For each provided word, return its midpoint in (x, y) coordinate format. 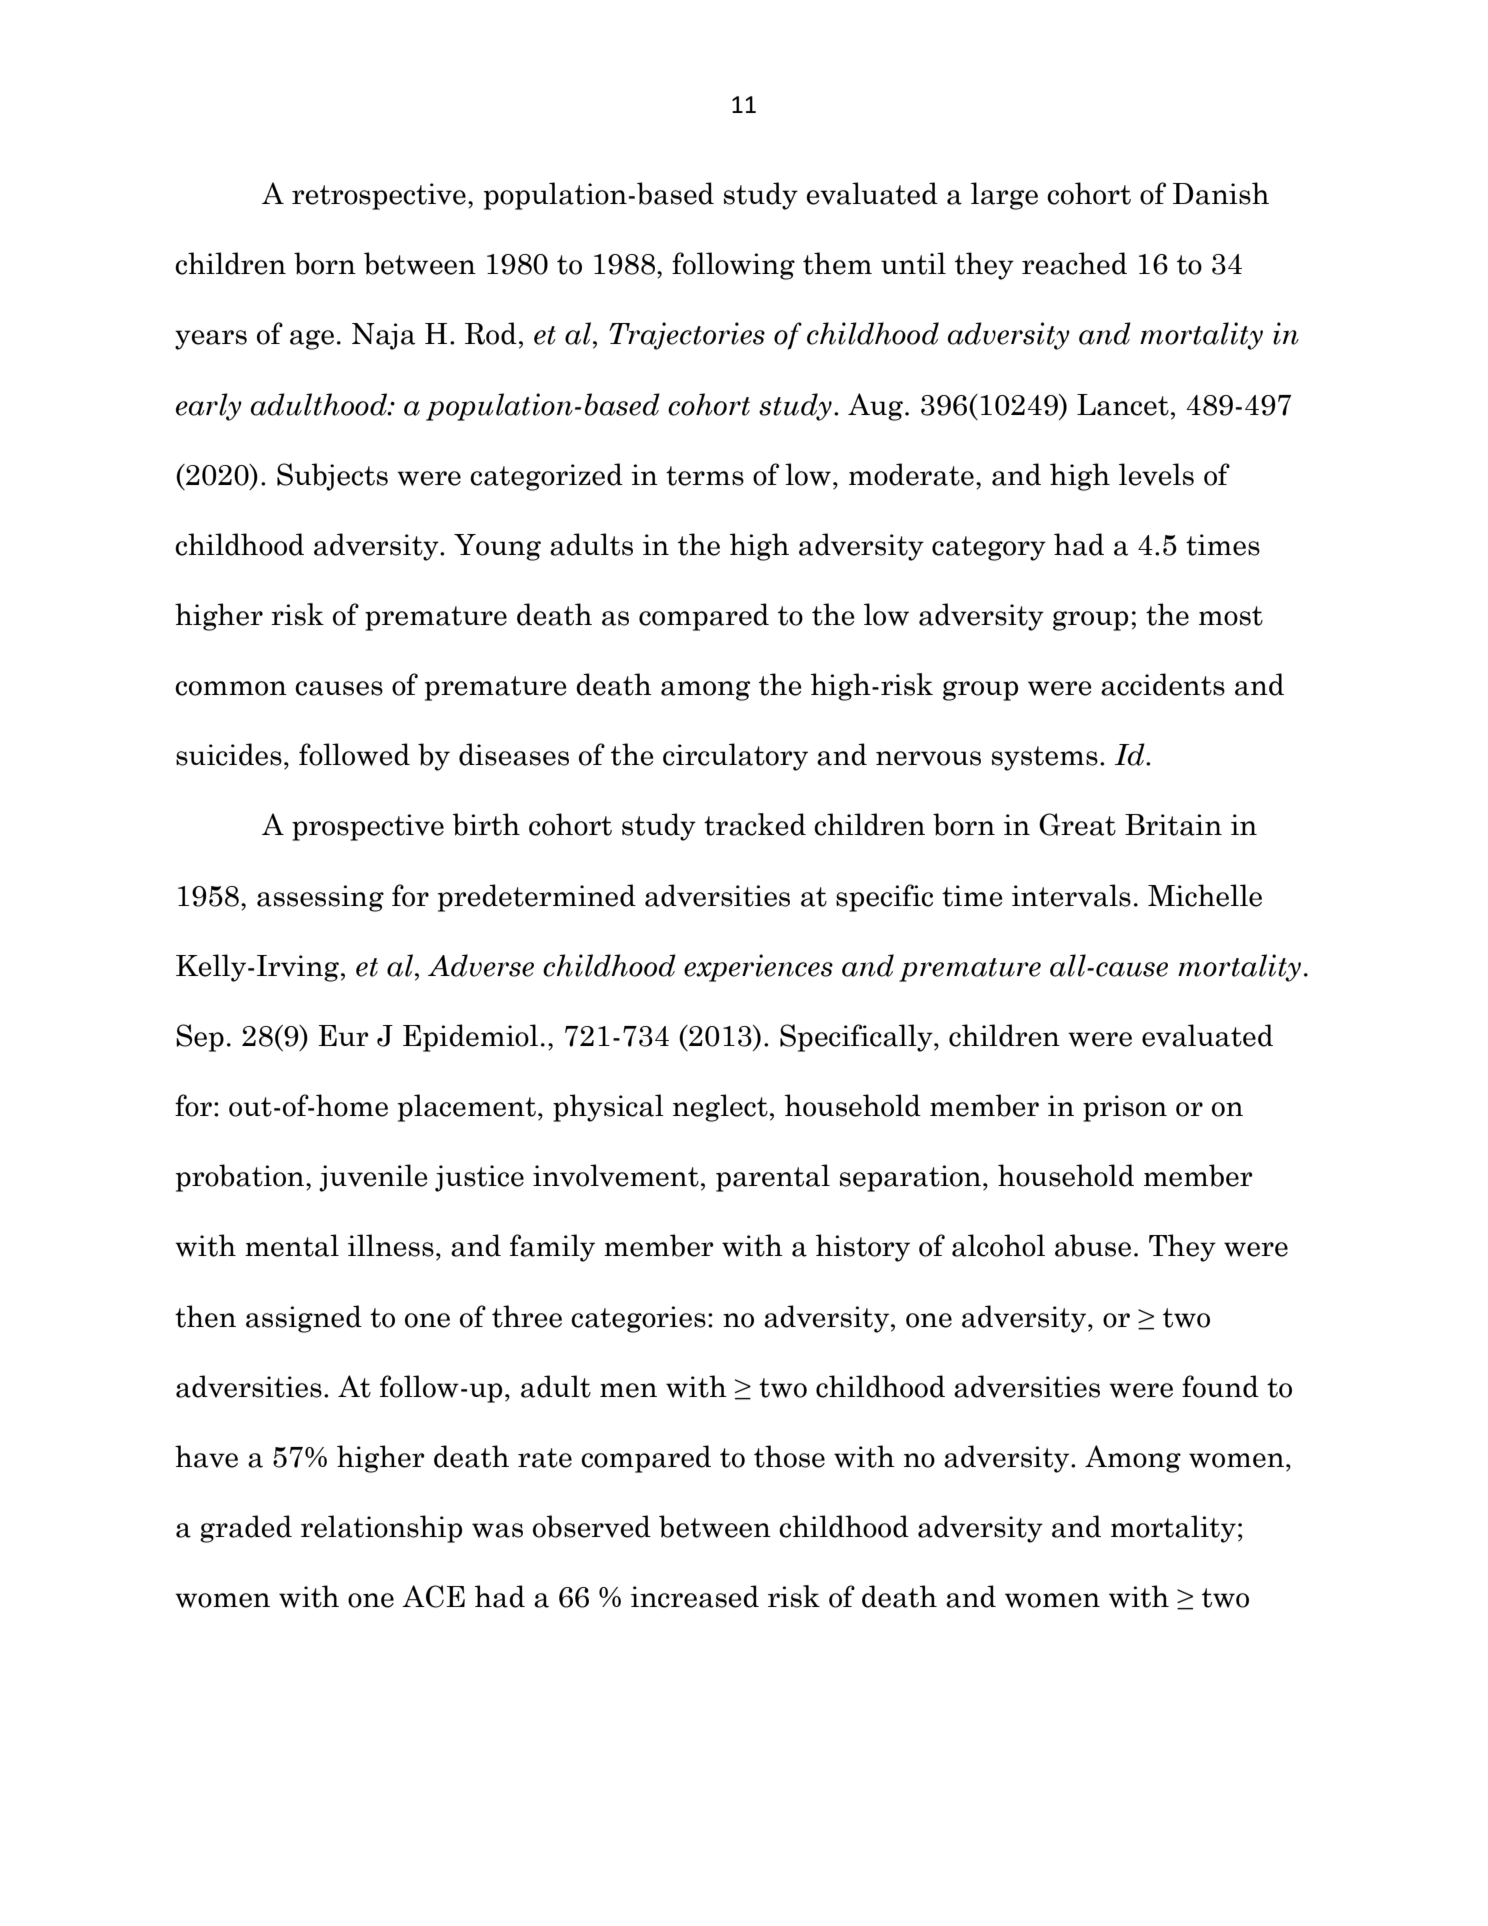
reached (1074, 263)
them (837, 263)
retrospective (379, 196)
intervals (1071, 895)
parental (773, 1178)
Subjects (332, 477)
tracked (755, 824)
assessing (320, 898)
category (989, 548)
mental (292, 1245)
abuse (1093, 1245)
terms (705, 476)
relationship (381, 1529)
